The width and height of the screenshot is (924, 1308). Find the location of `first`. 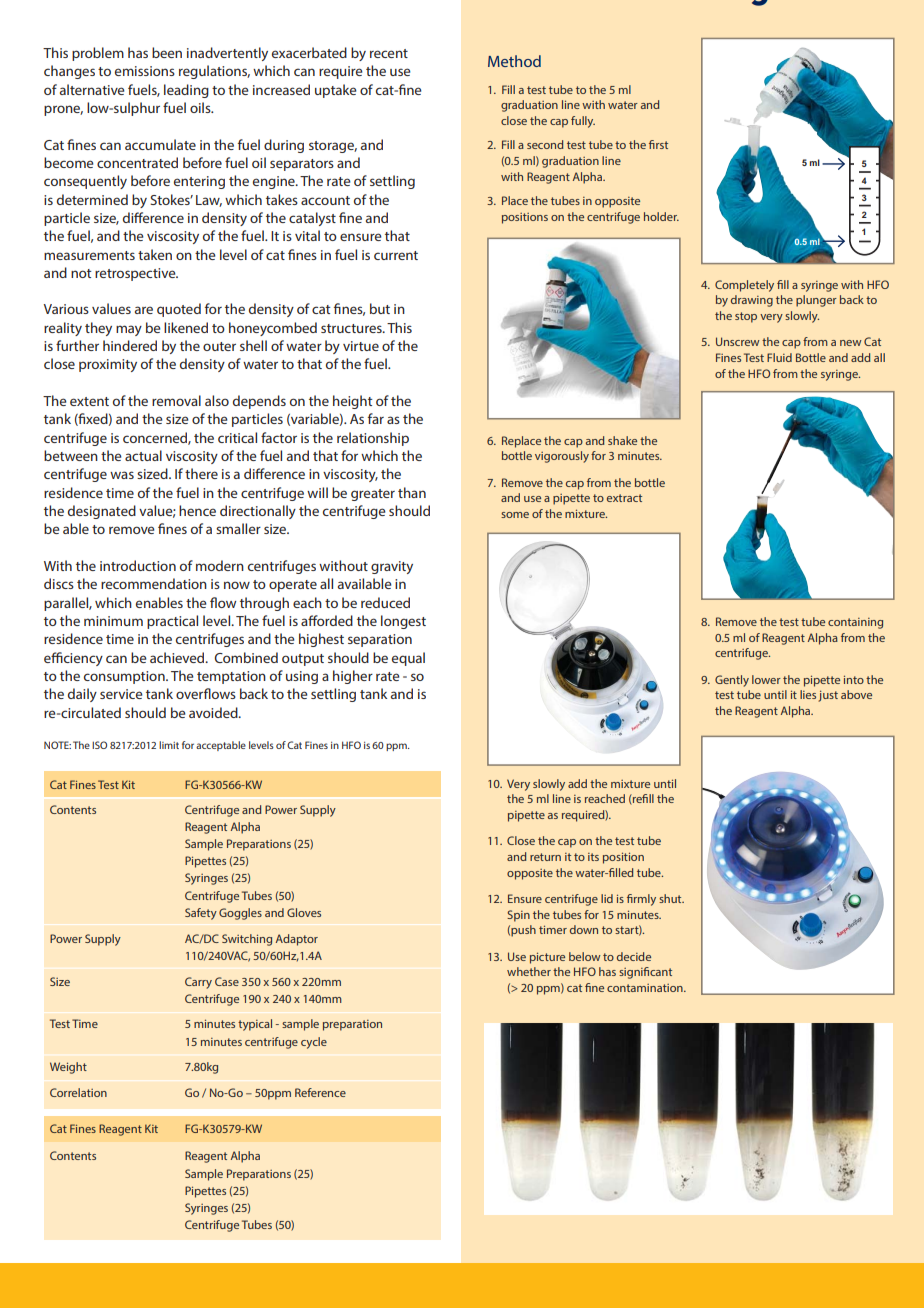

first is located at coordinates (658, 144).
